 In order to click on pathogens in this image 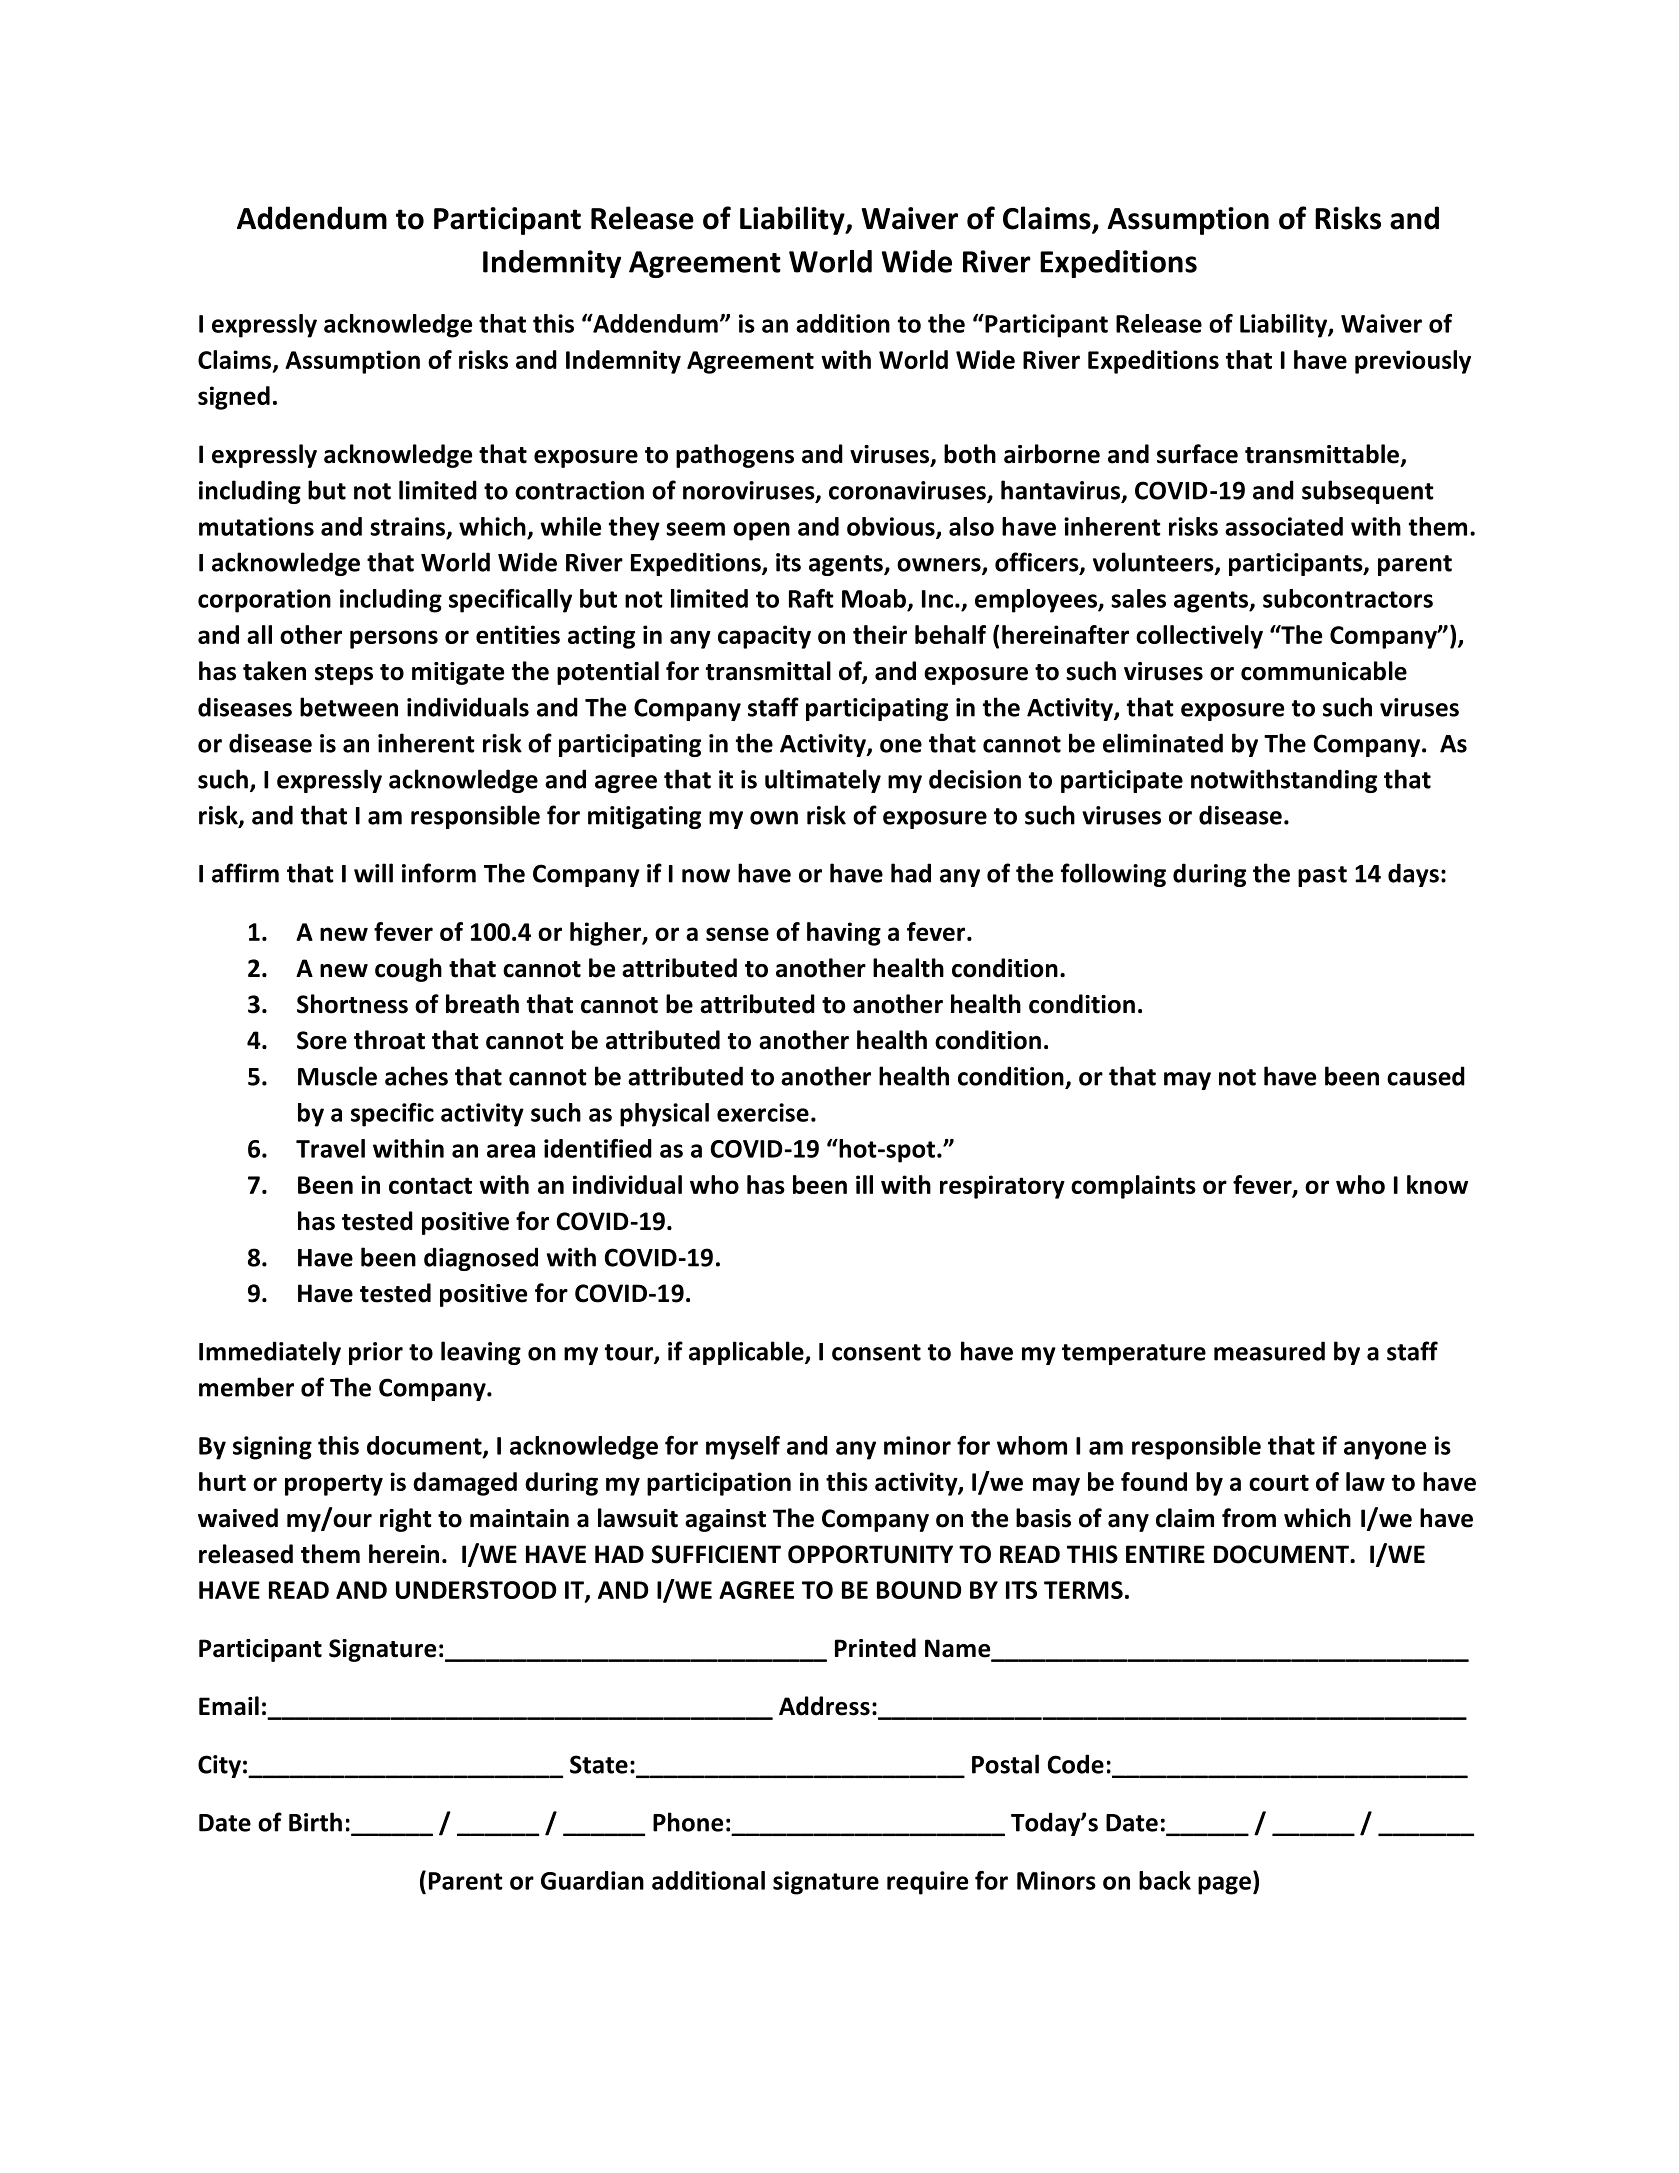, I will do `click(735, 456)`.
